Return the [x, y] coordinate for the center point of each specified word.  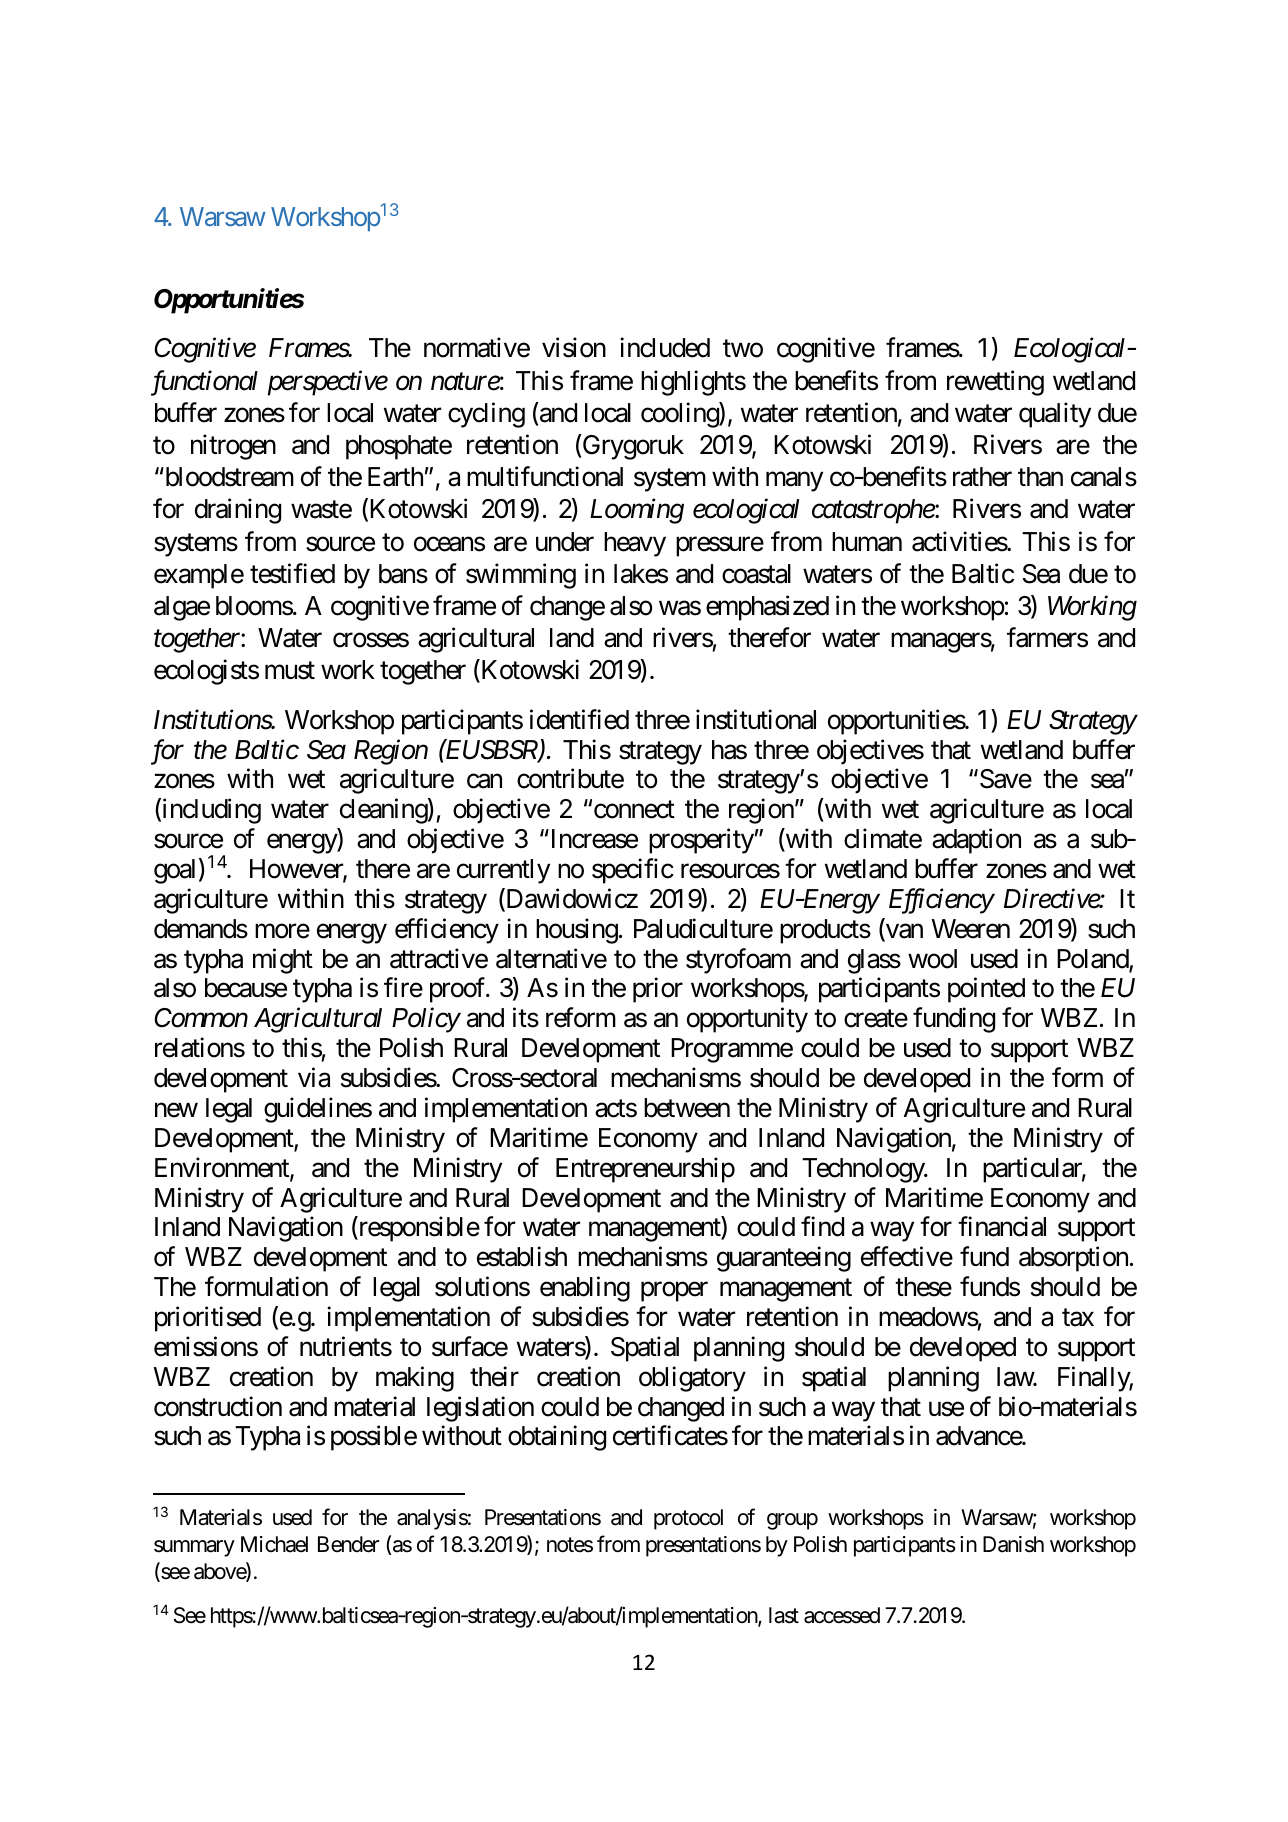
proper [674, 1292]
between [687, 1108]
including [210, 811]
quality [1055, 415]
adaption [976, 841]
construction [218, 1406]
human [867, 542]
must [290, 671]
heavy [635, 544]
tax [1078, 1318]
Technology [864, 1170]
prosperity [701, 841]
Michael [274, 1544]
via [314, 1077]
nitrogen [233, 447]
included [665, 348]
